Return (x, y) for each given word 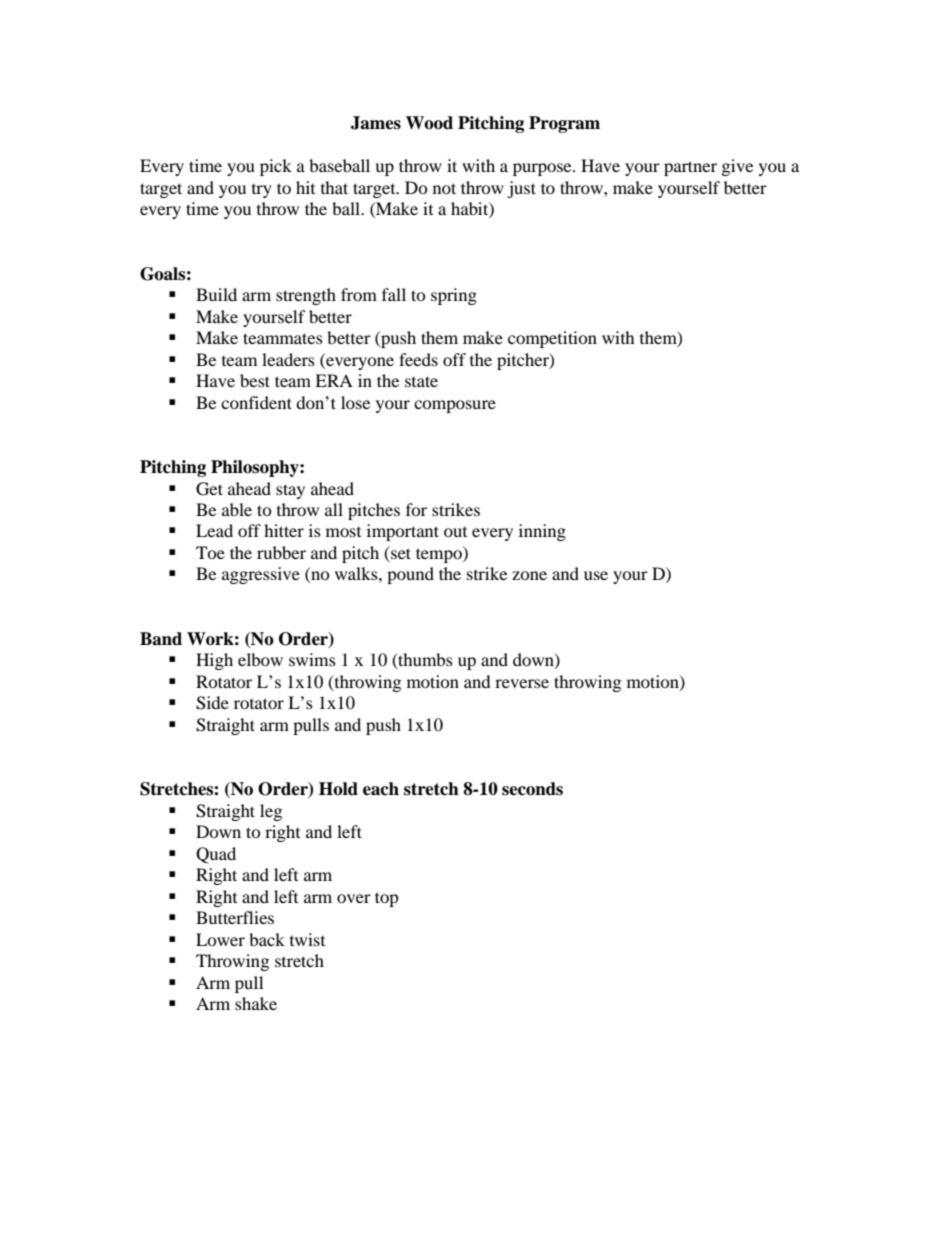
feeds (418, 359)
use (596, 575)
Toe (210, 552)
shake (256, 1003)
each (381, 789)
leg (271, 812)
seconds (532, 789)
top (387, 899)
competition (552, 339)
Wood (429, 123)
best (255, 380)
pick (276, 167)
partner (690, 168)
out (455, 532)
